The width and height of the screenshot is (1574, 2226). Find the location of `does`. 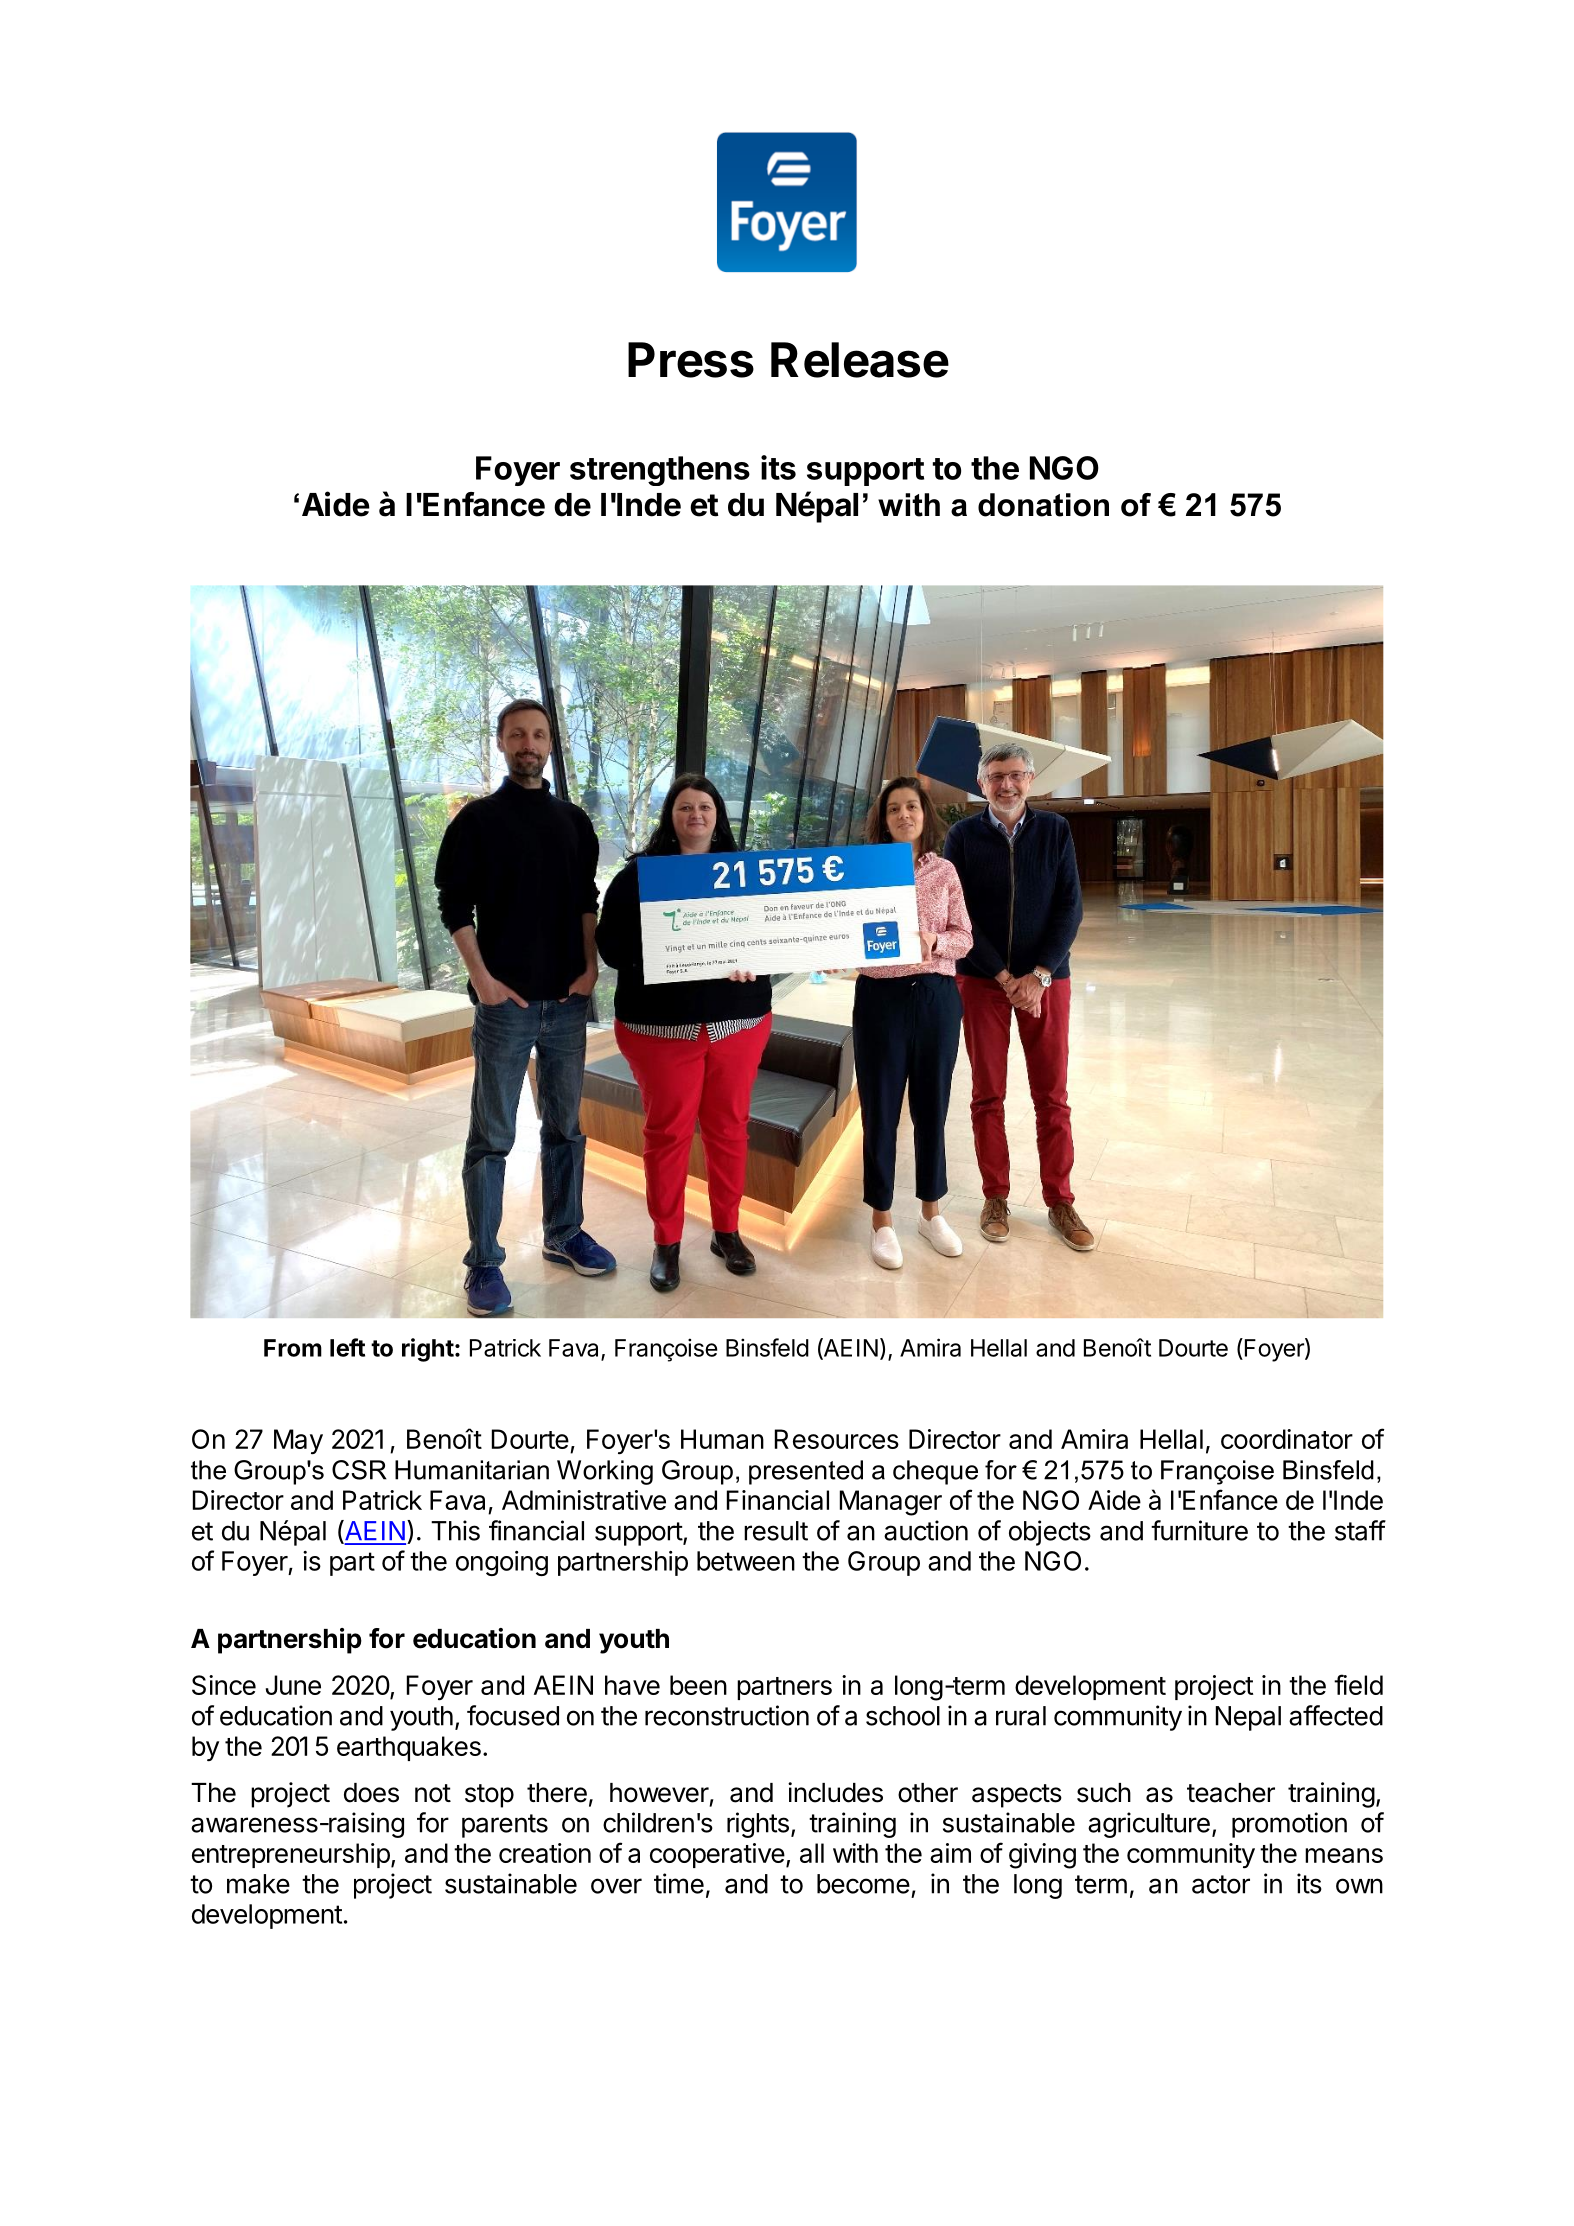

does is located at coordinates (371, 1793).
